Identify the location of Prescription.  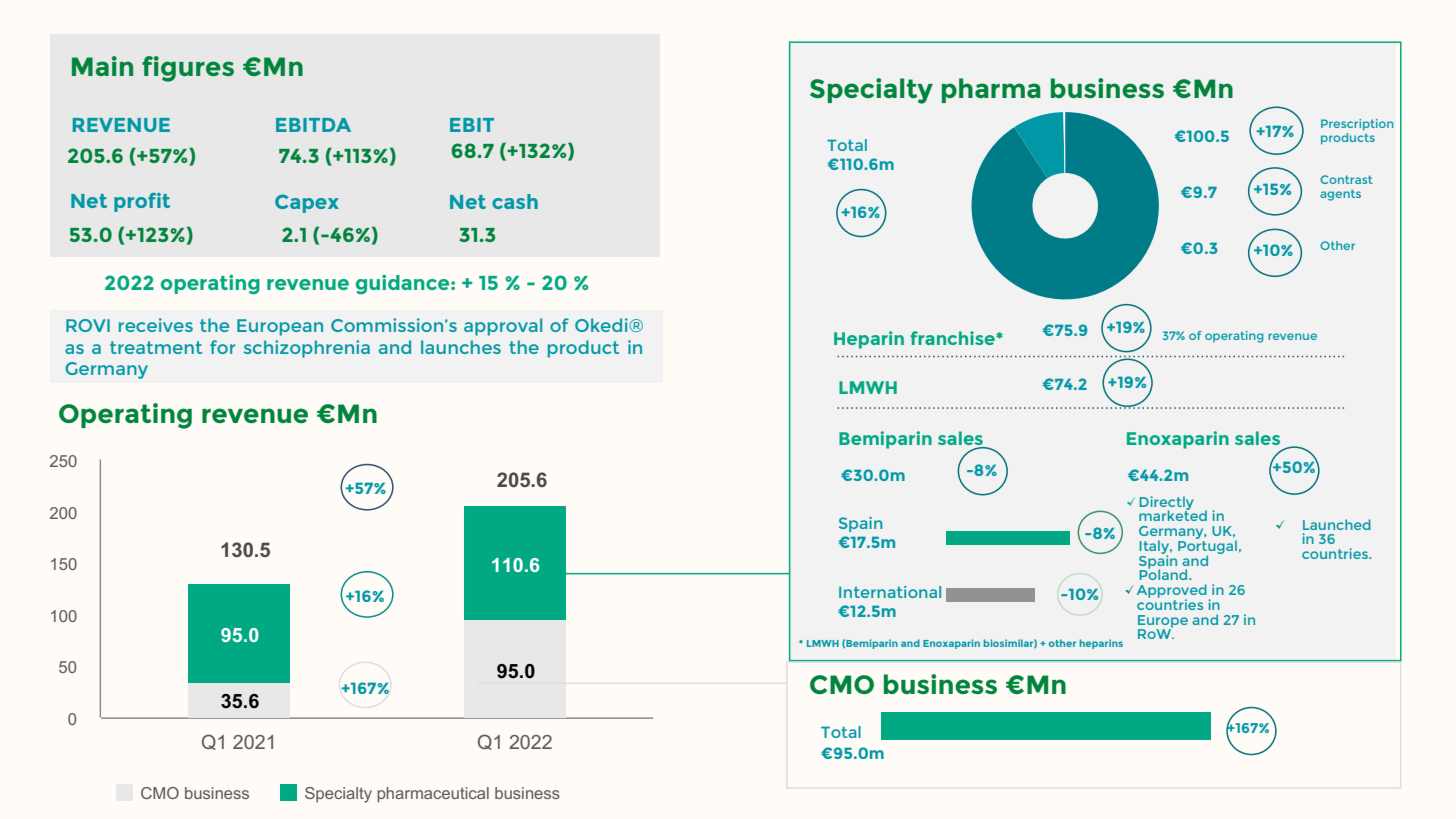
(1357, 124).
